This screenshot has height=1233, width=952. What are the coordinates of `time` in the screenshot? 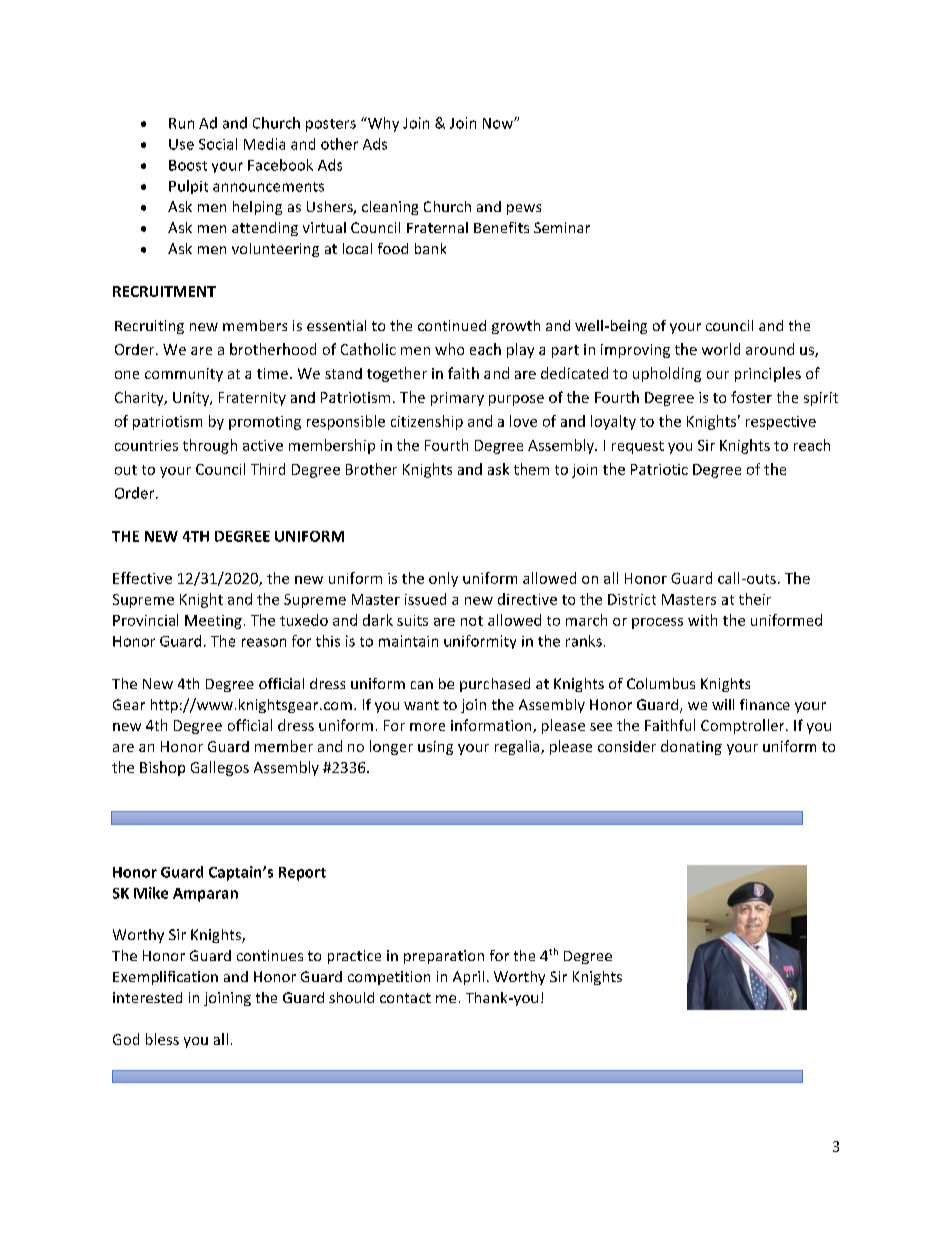 It's located at (272, 373).
